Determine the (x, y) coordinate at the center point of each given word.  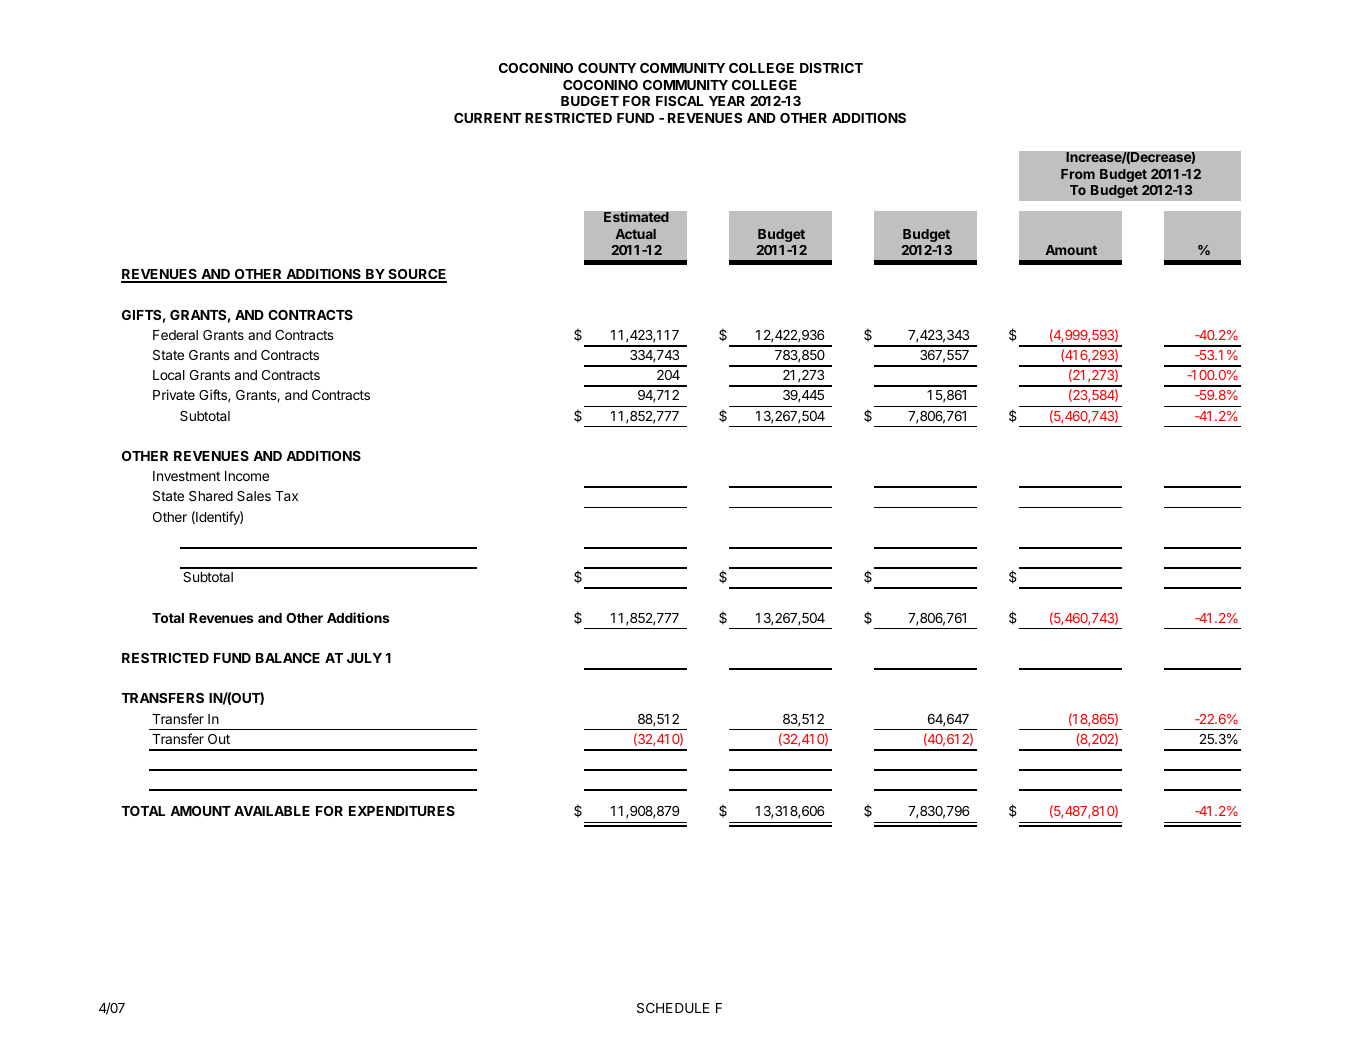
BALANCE (288, 658)
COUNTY (607, 68)
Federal (175, 335)
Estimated (636, 217)
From (1078, 174)
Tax (286, 496)
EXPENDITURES (402, 811)
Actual (635, 234)
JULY (364, 658)
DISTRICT (831, 68)
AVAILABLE (272, 811)
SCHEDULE (673, 1008)
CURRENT (488, 118)
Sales (254, 496)
